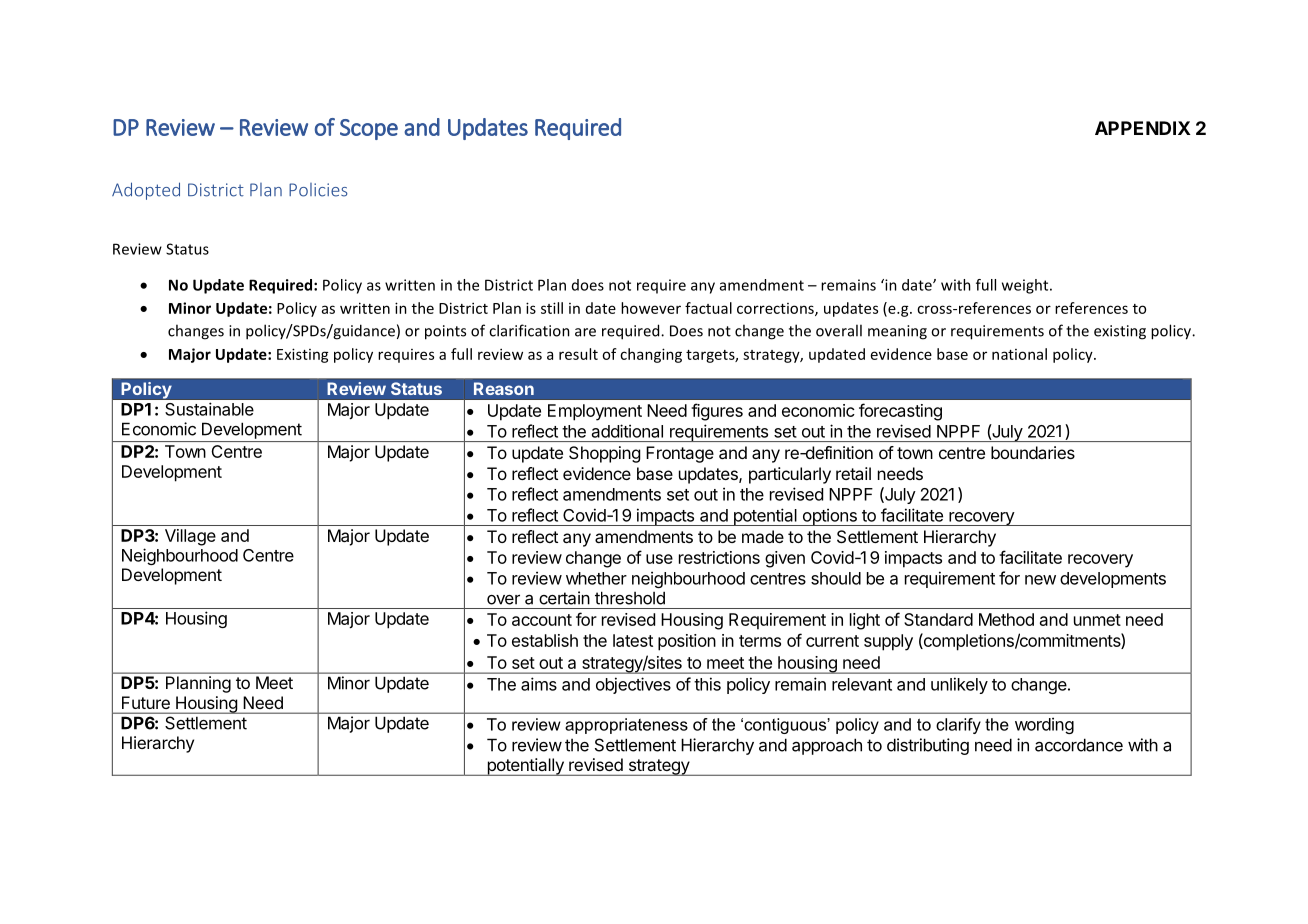 Image resolution: width=1308 pixels, height=924 pixels. What do you see at coordinates (1044, 725) in the screenshot?
I see `wording` at bounding box center [1044, 725].
